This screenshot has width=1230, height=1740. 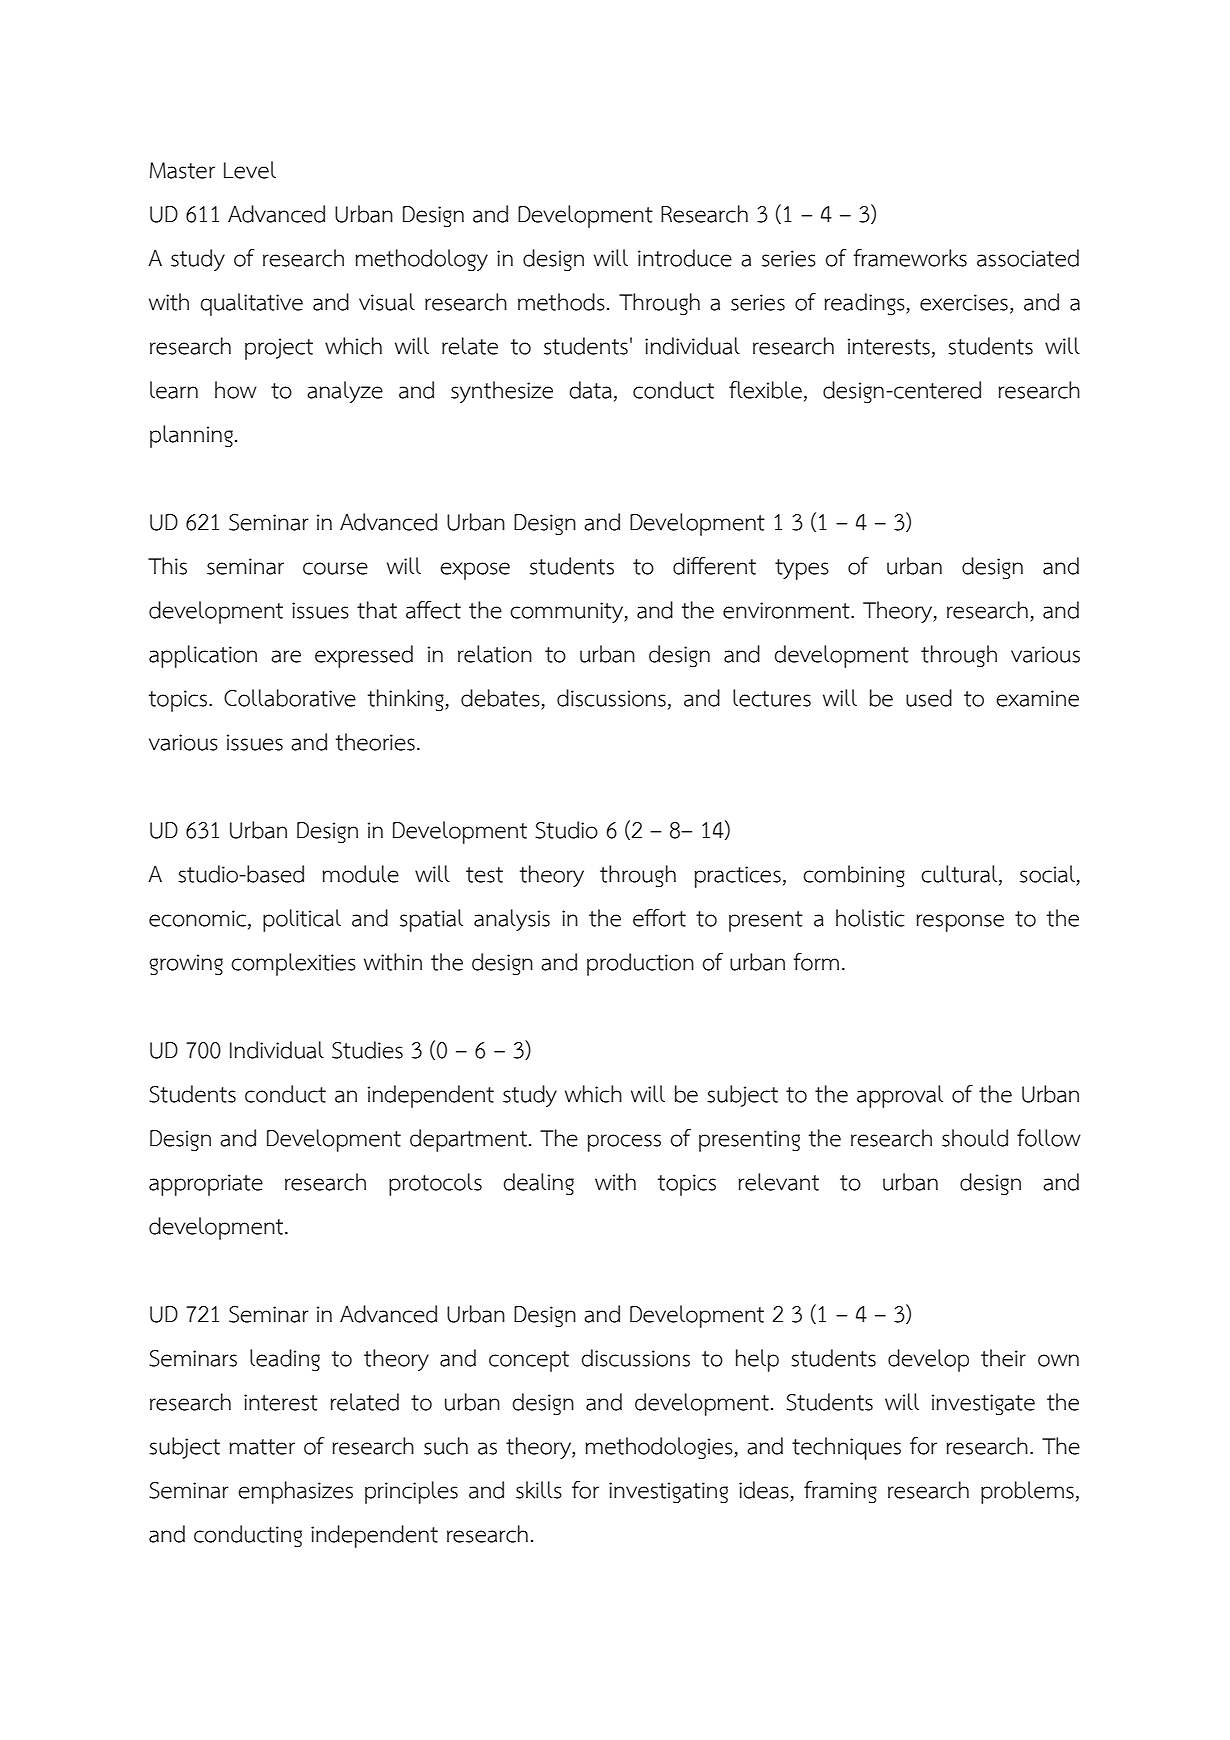 I want to click on Level, so click(x=250, y=170).
